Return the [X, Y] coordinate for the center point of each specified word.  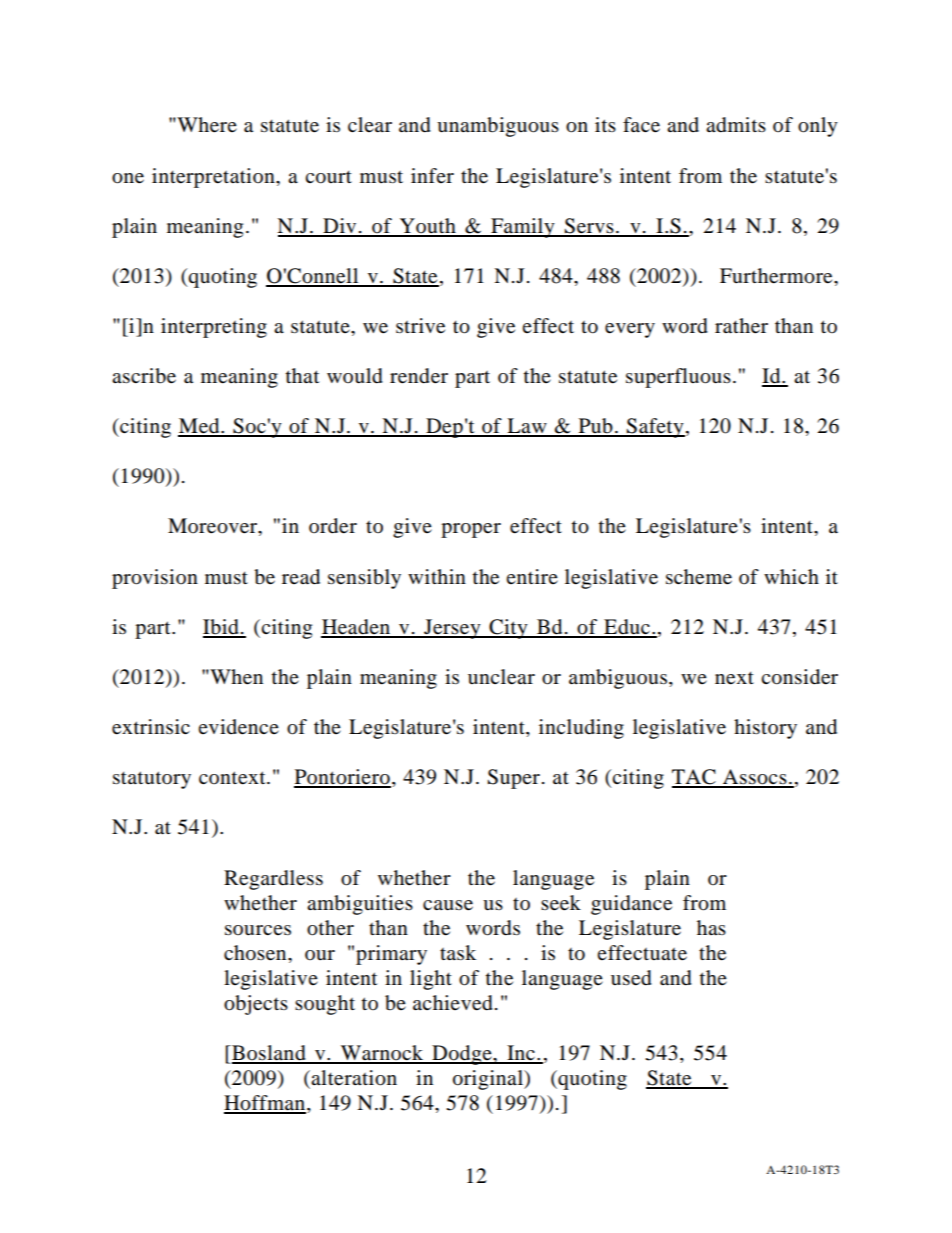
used [631, 978]
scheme [699, 577]
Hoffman [266, 1104]
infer [432, 175]
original [489, 1080]
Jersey [452, 629]
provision [155, 579]
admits [736, 125]
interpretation [214, 178]
